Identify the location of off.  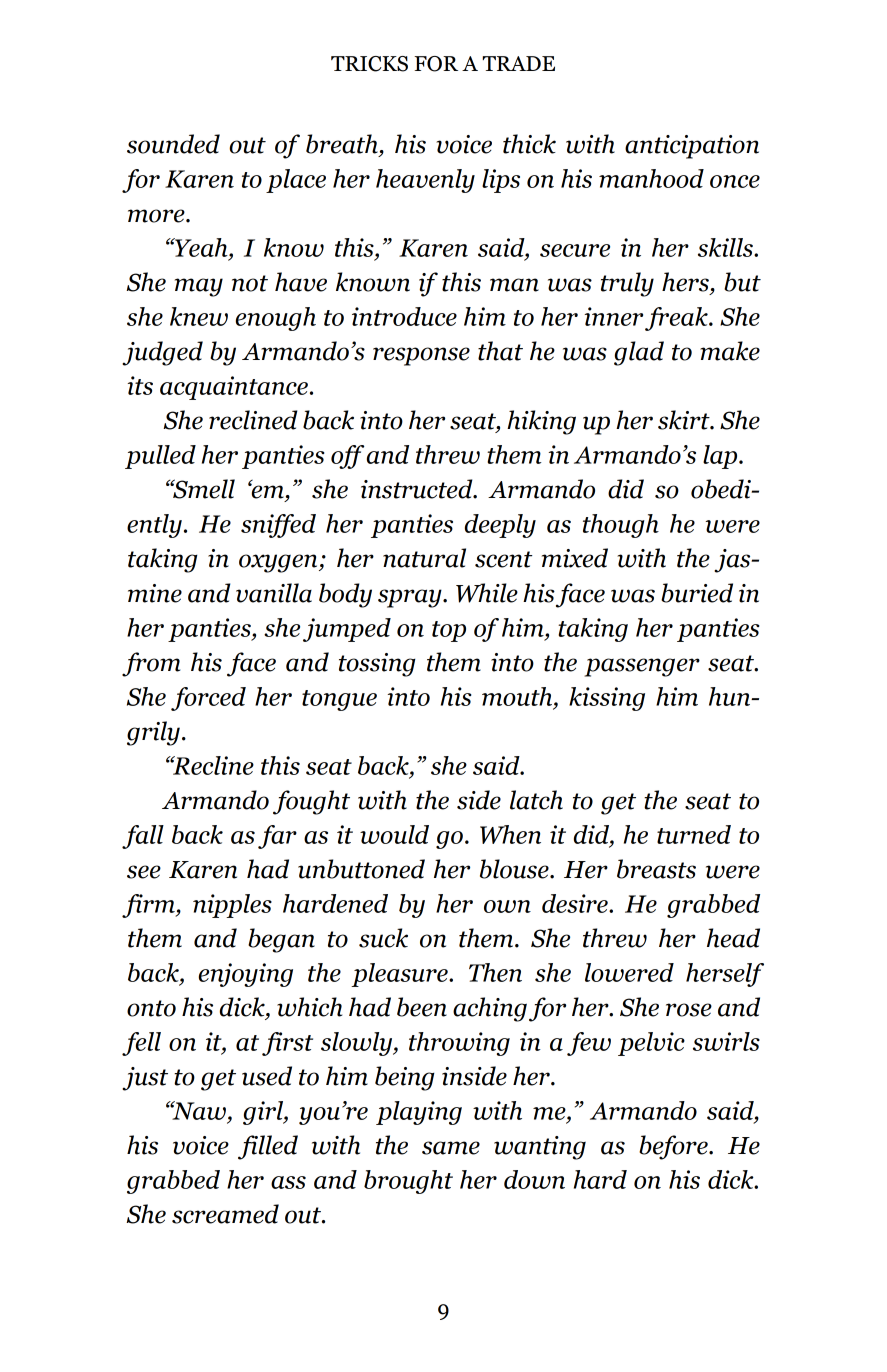
(347, 457).
